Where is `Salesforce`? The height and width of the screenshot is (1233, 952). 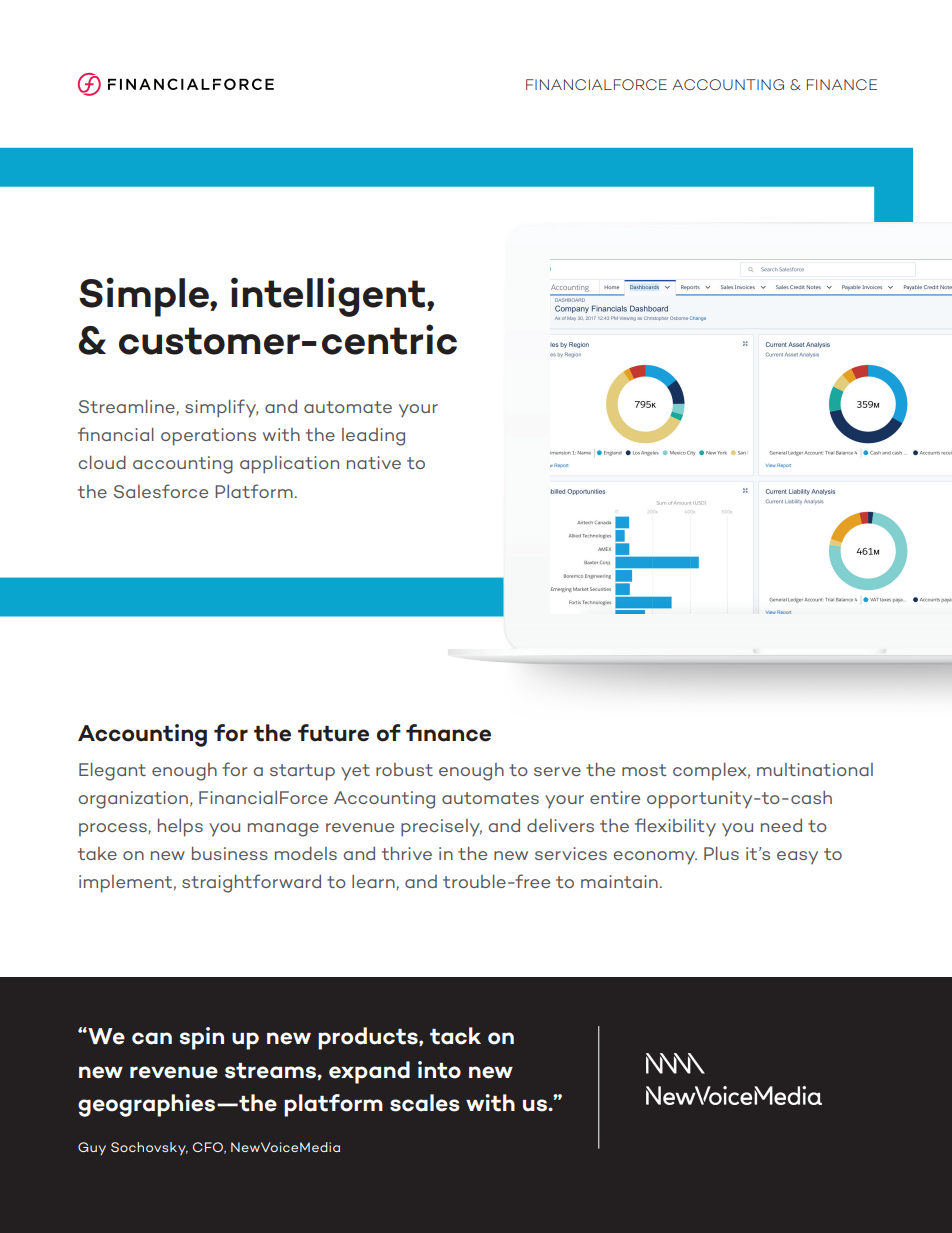 Salesforce is located at coordinates (161, 491).
